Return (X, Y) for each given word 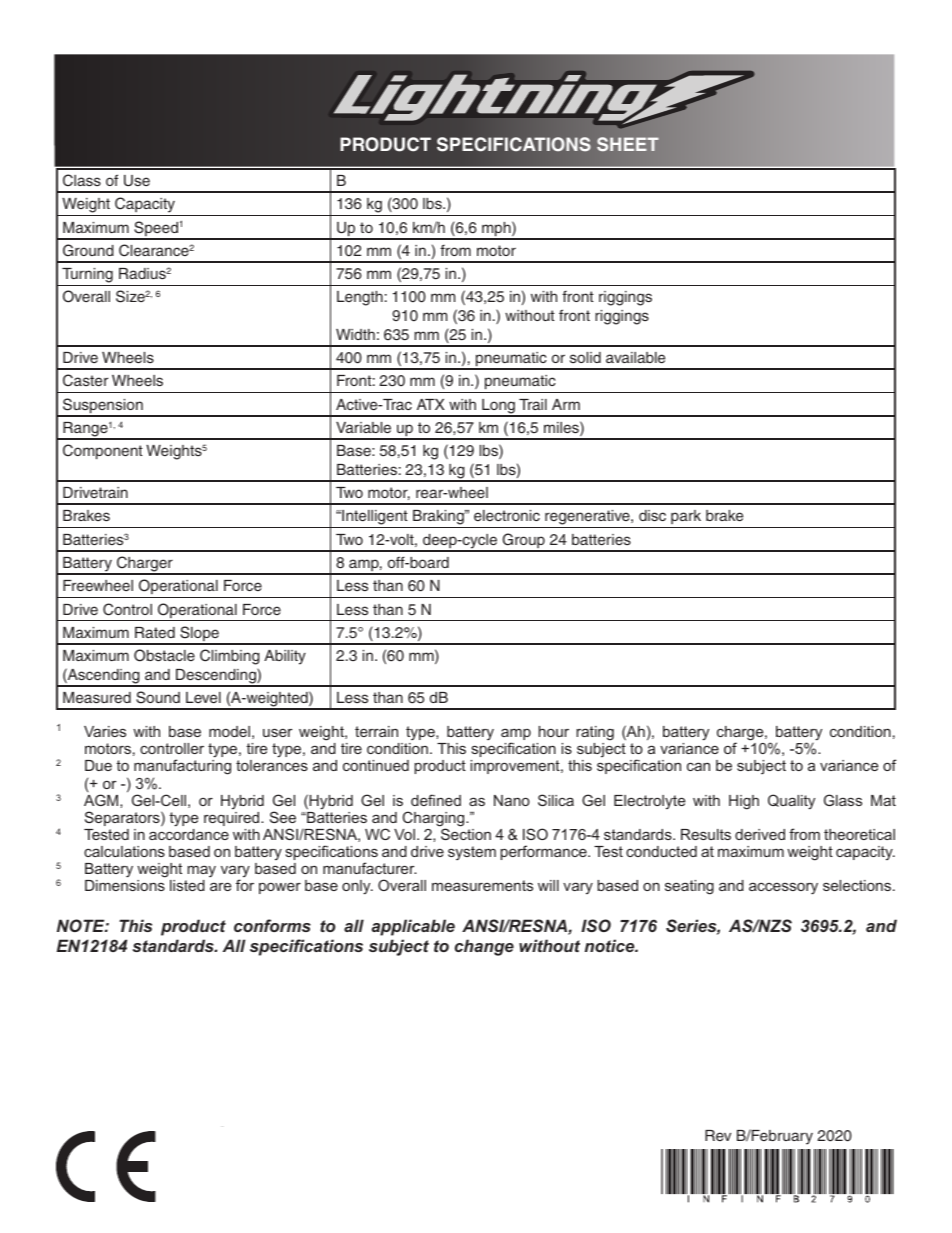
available (635, 357)
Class (82, 180)
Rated (155, 632)
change (484, 947)
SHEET (628, 144)
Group (523, 542)
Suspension (103, 407)
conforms (272, 925)
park (686, 519)
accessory (783, 889)
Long (498, 407)
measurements (482, 885)
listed (187, 885)
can (698, 766)
